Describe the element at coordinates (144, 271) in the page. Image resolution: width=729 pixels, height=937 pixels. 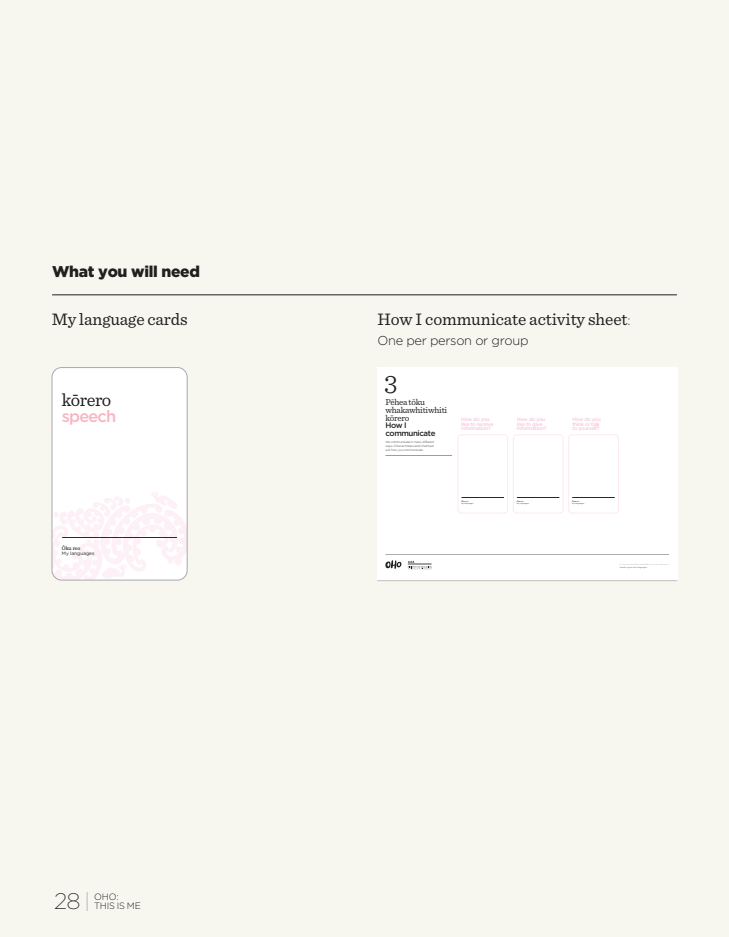
I see `will` at that location.
